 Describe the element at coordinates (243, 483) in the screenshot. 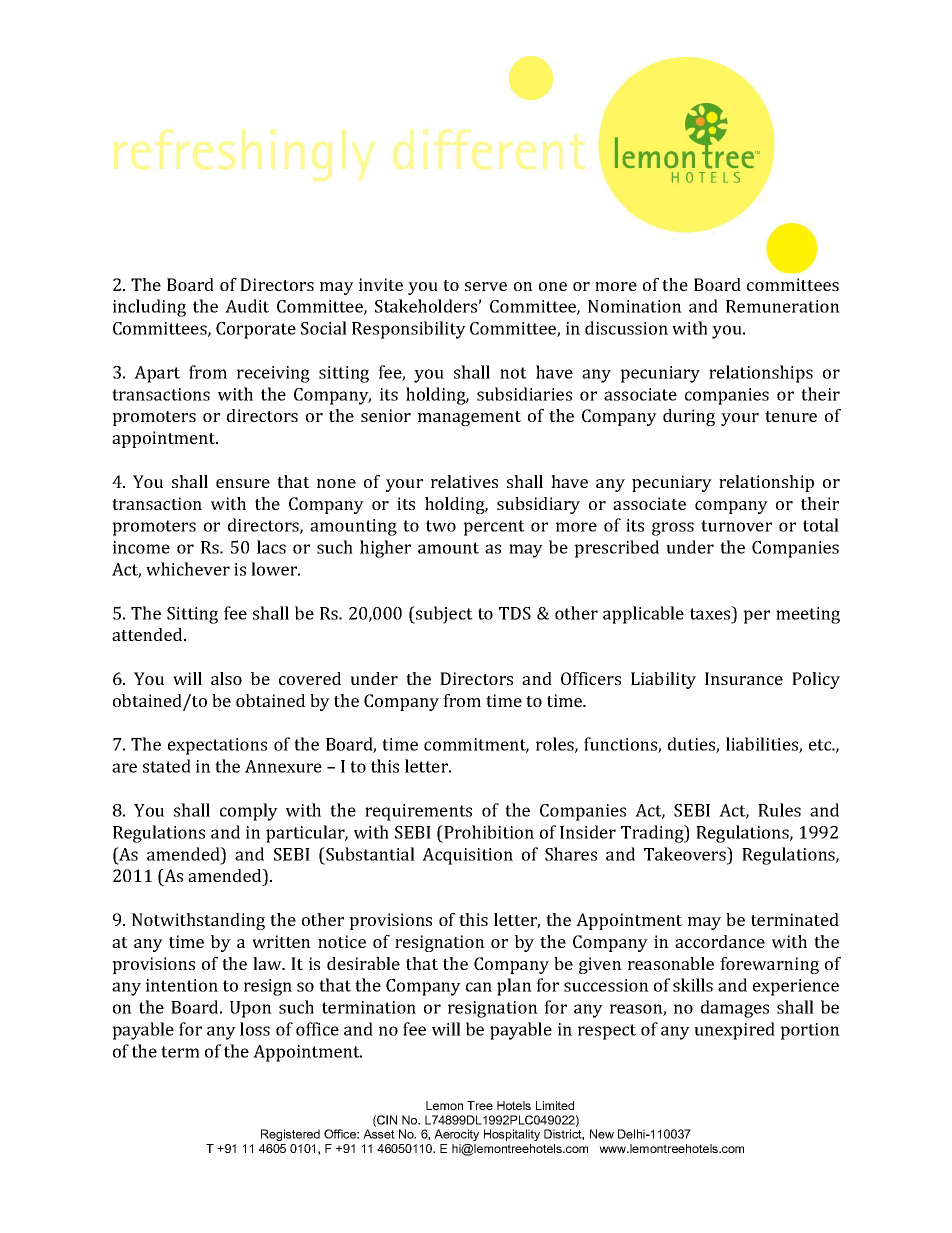

I see `ensure` at that location.
